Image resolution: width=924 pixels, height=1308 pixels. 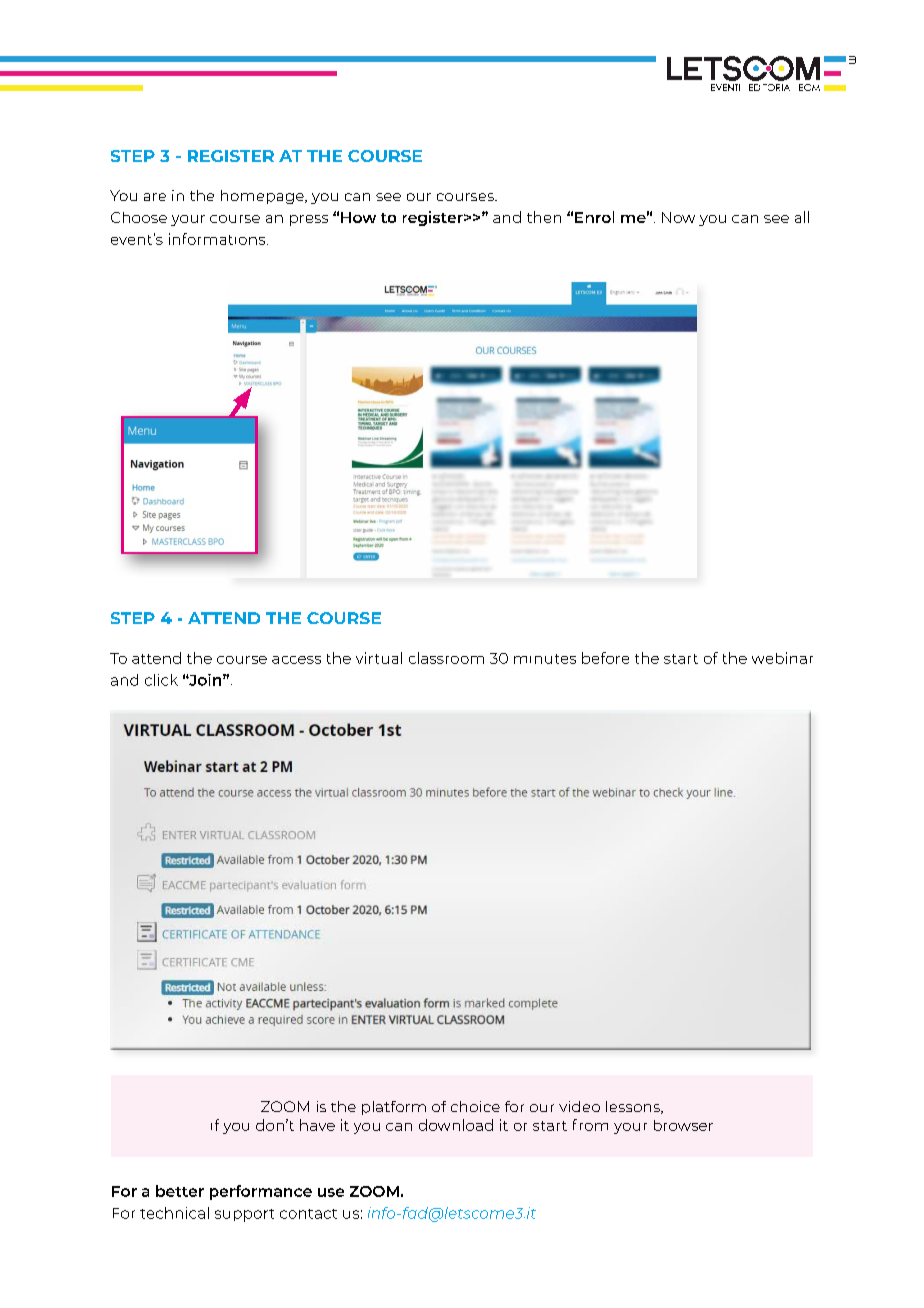 I want to click on Now, so click(x=678, y=217).
